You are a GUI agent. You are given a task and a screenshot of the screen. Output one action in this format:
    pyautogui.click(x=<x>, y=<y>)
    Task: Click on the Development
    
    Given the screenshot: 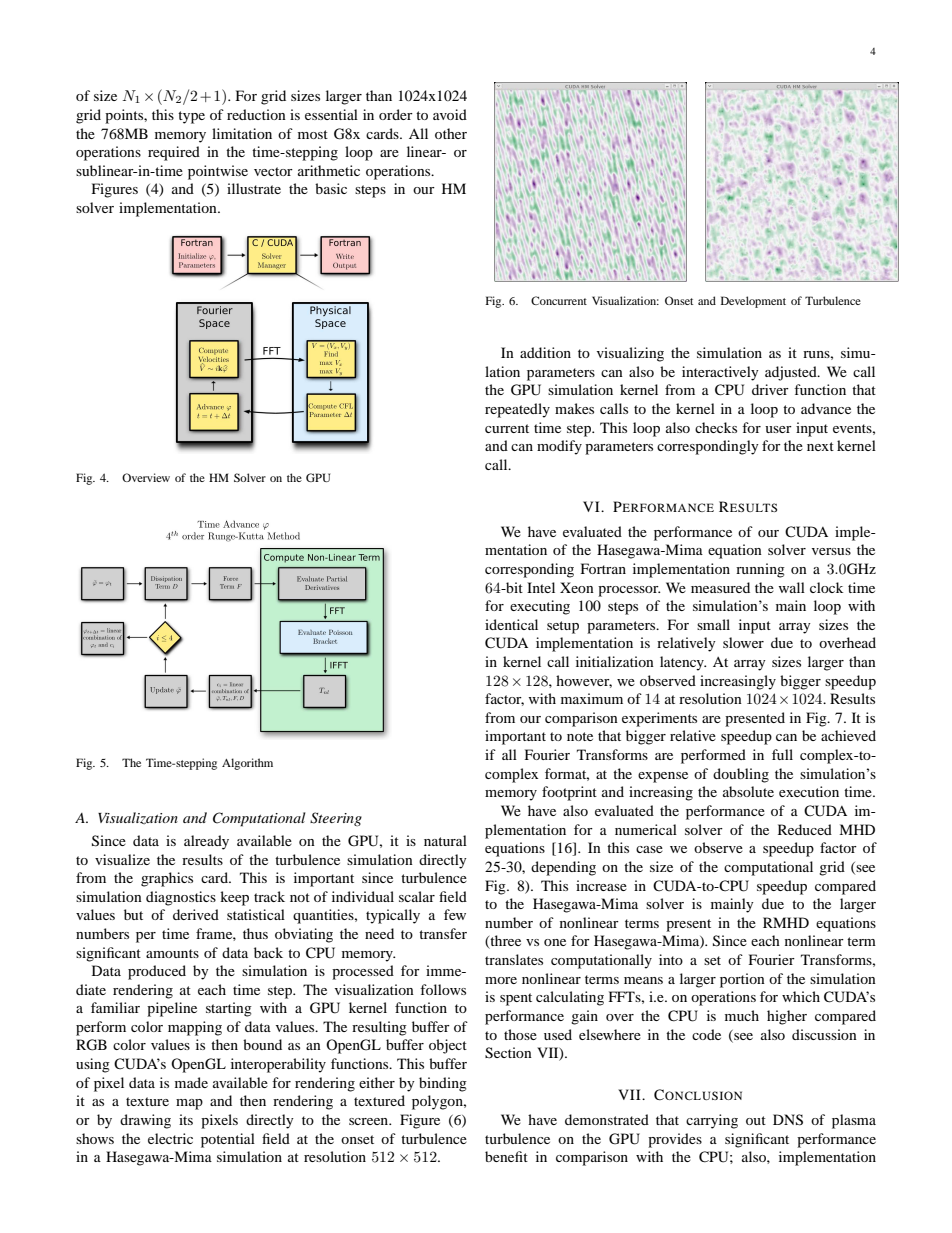 What is the action you would take?
    pyautogui.click(x=753, y=302)
